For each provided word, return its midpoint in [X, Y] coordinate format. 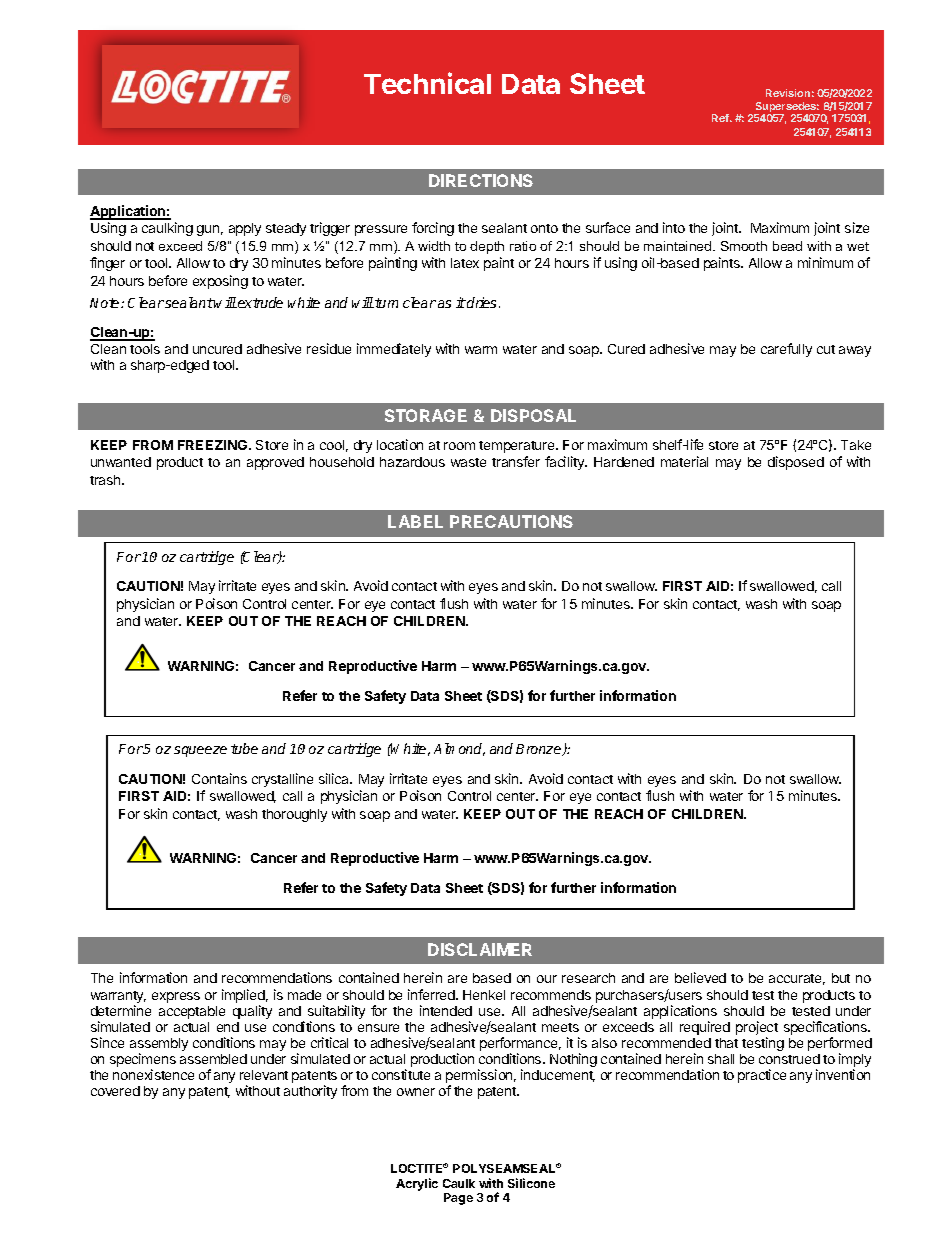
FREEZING [214, 445]
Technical [427, 83]
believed [700, 977]
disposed [796, 463]
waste [468, 462]
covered [115, 1091]
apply [245, 229]
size [857, 227]
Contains [219, 778]
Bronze [540, 750]
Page [458, 1199]
